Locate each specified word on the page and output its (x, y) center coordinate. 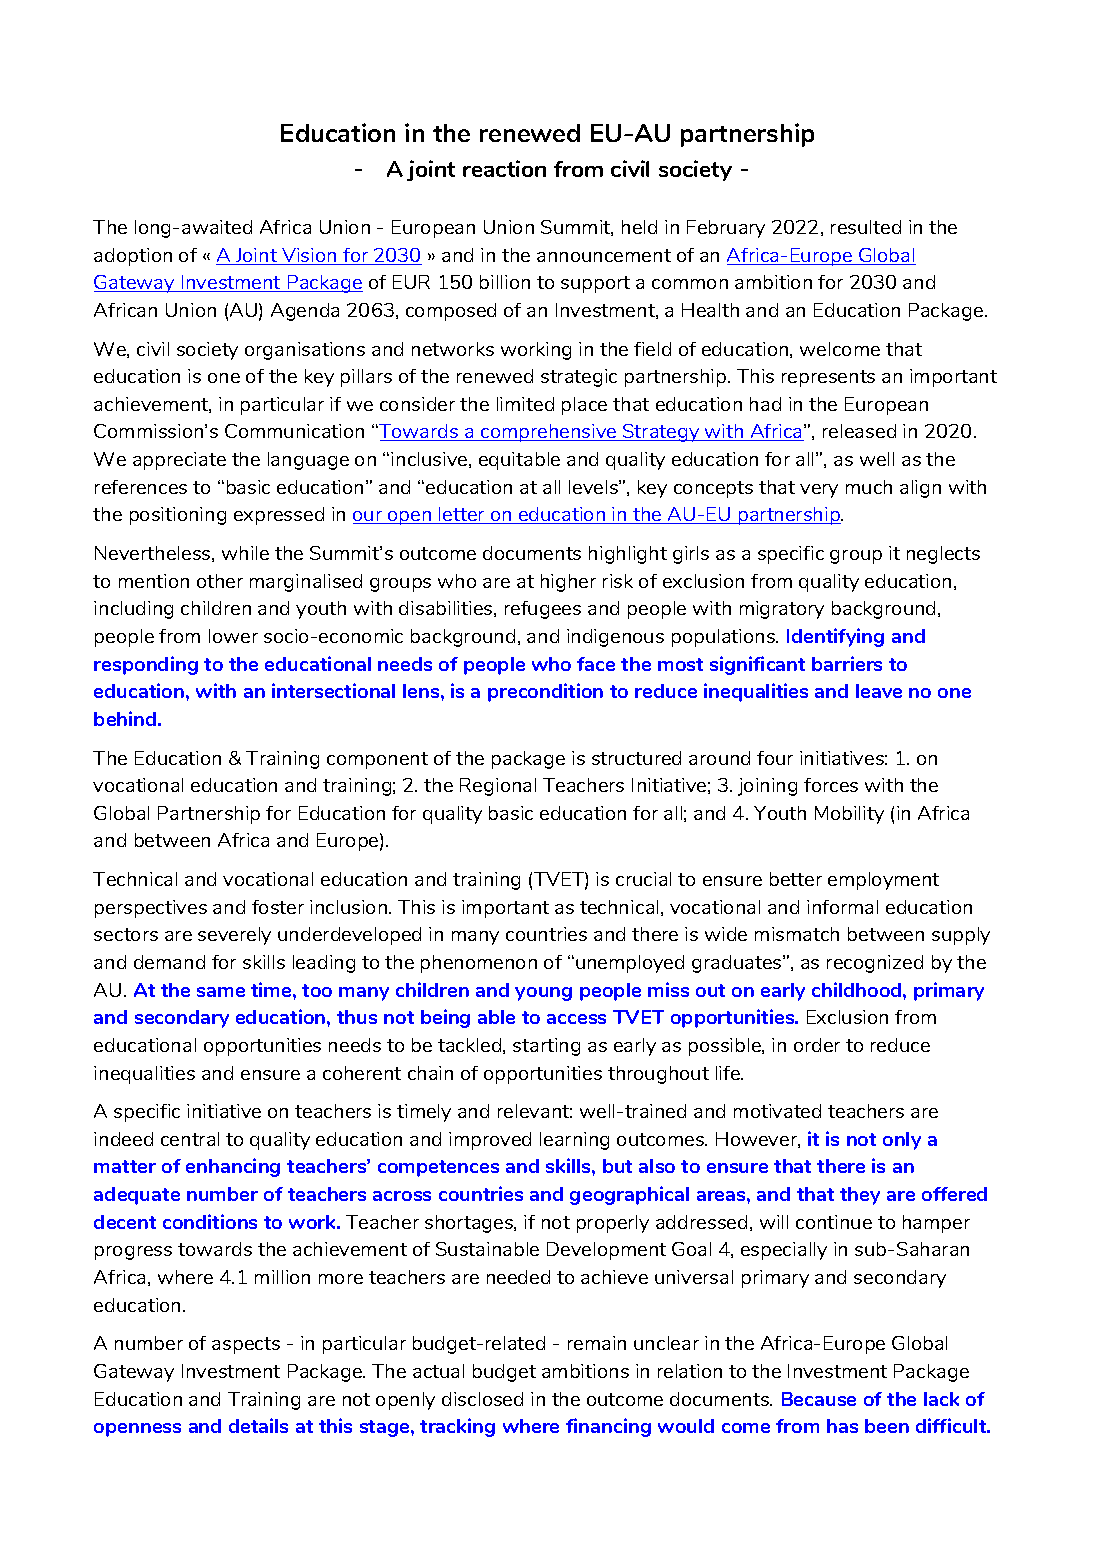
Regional (498, 787)
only (902, 1141)
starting (546, 1047)
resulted (866, 227)
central (190, 1139)
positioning (178, 516)
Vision (309, 256)
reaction (504, 168)
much (869, 487)
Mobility (849, 815)
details (258, 1425)
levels (594, 487)
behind (126, 718)
